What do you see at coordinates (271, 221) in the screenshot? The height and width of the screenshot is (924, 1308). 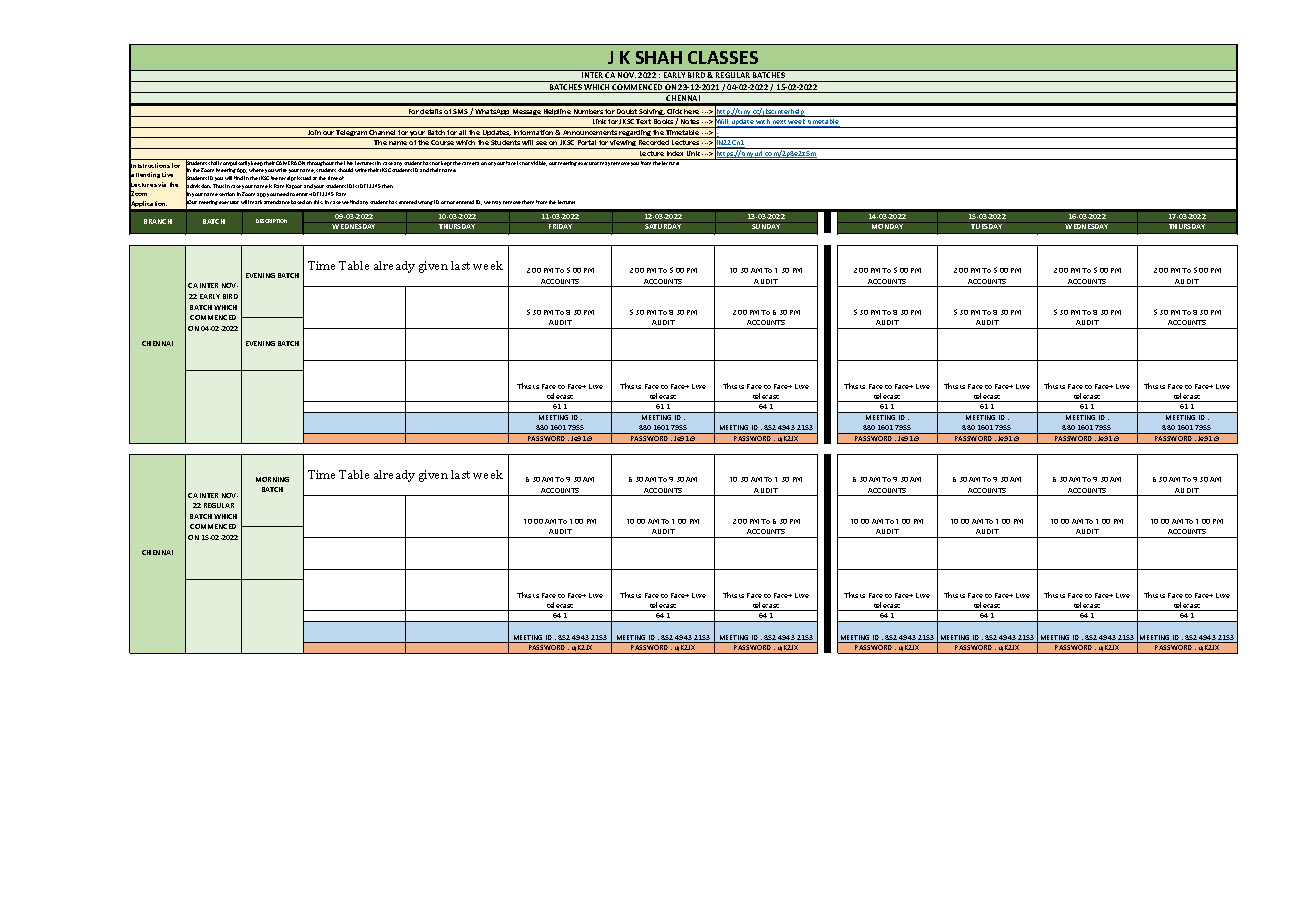 I see `DESCRIPTION` at bounding box center [271, 221].
